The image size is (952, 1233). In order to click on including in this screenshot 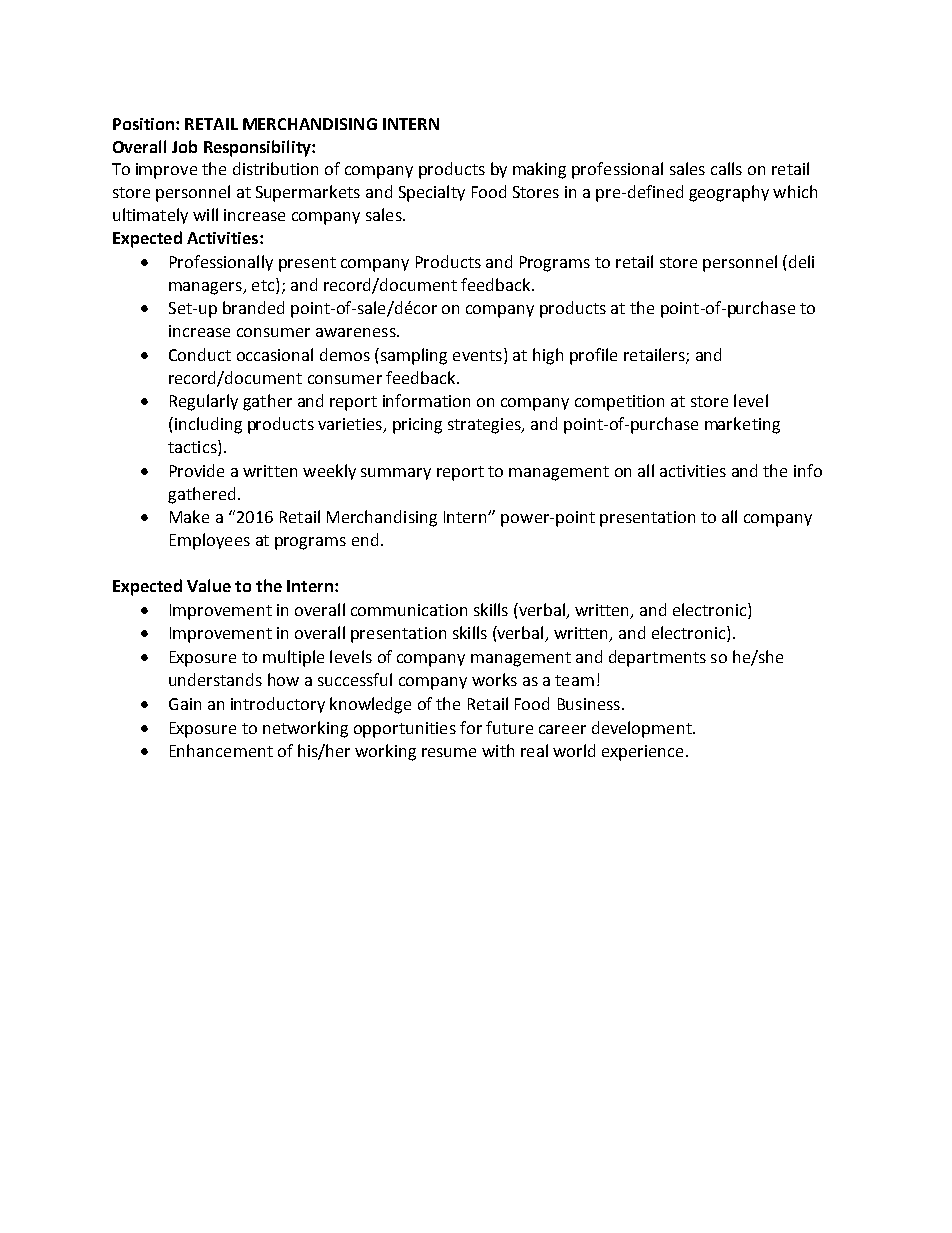, I will do `click(207, 425)`.
